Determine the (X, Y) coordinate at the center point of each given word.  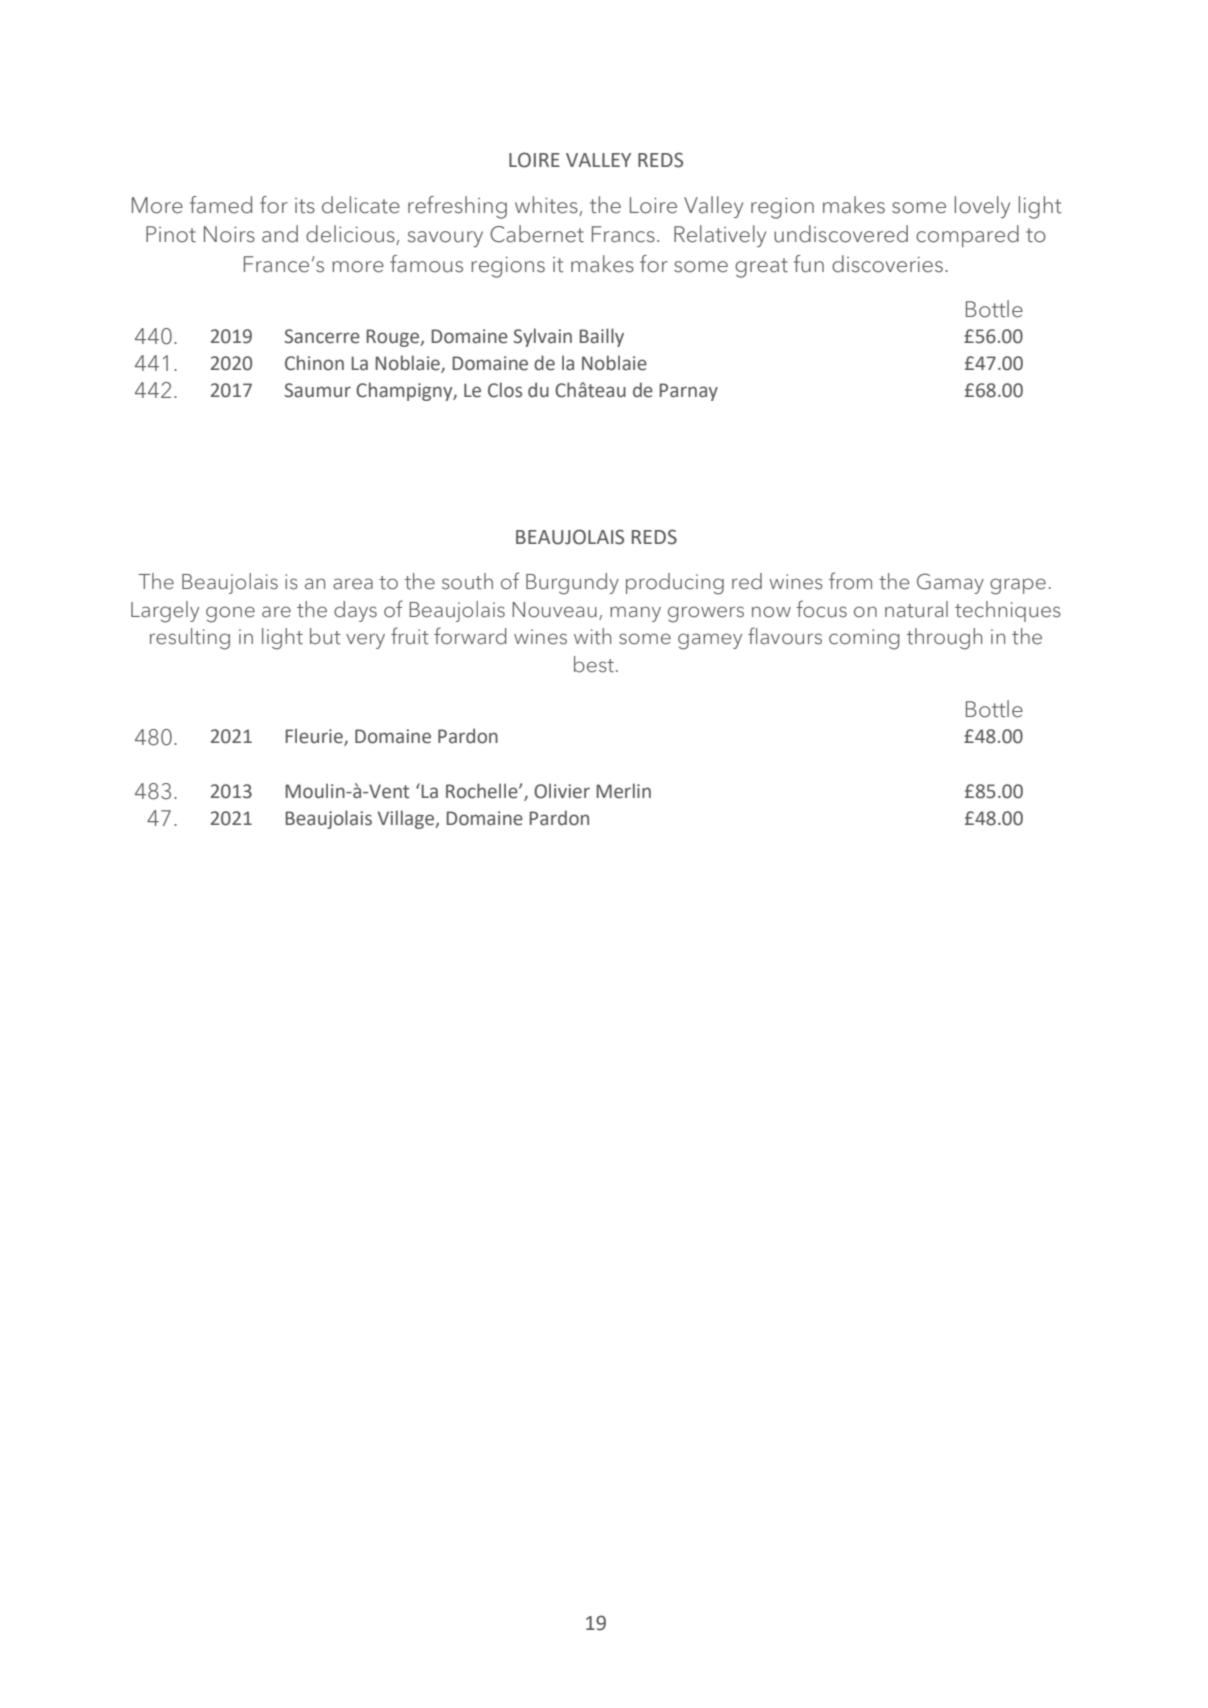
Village (407, 819)
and (280, 234)
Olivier (562, 791)
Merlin (623, 791)
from (850, 581)
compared (967, 236)
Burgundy (572, 584)
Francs (623, 234)
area (353, 584)
